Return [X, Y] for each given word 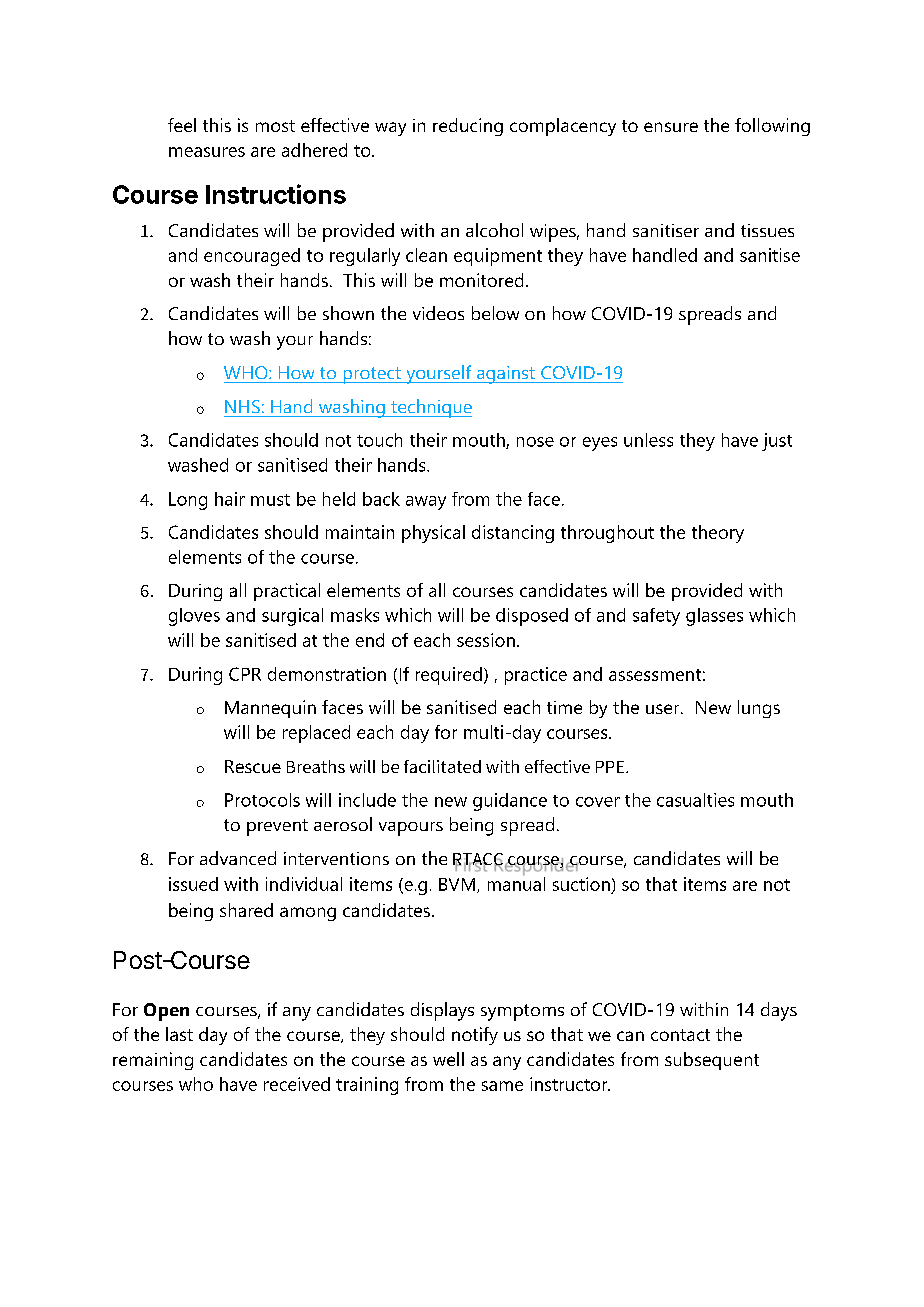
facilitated [442, 766]
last [179, 1034]
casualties [695, 800]
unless [648, 440]
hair [230, 499]
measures [207, 152]
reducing [468, 127]
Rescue [253, 766]
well [448, 1059]
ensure [671, 127]
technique [430, 408]
